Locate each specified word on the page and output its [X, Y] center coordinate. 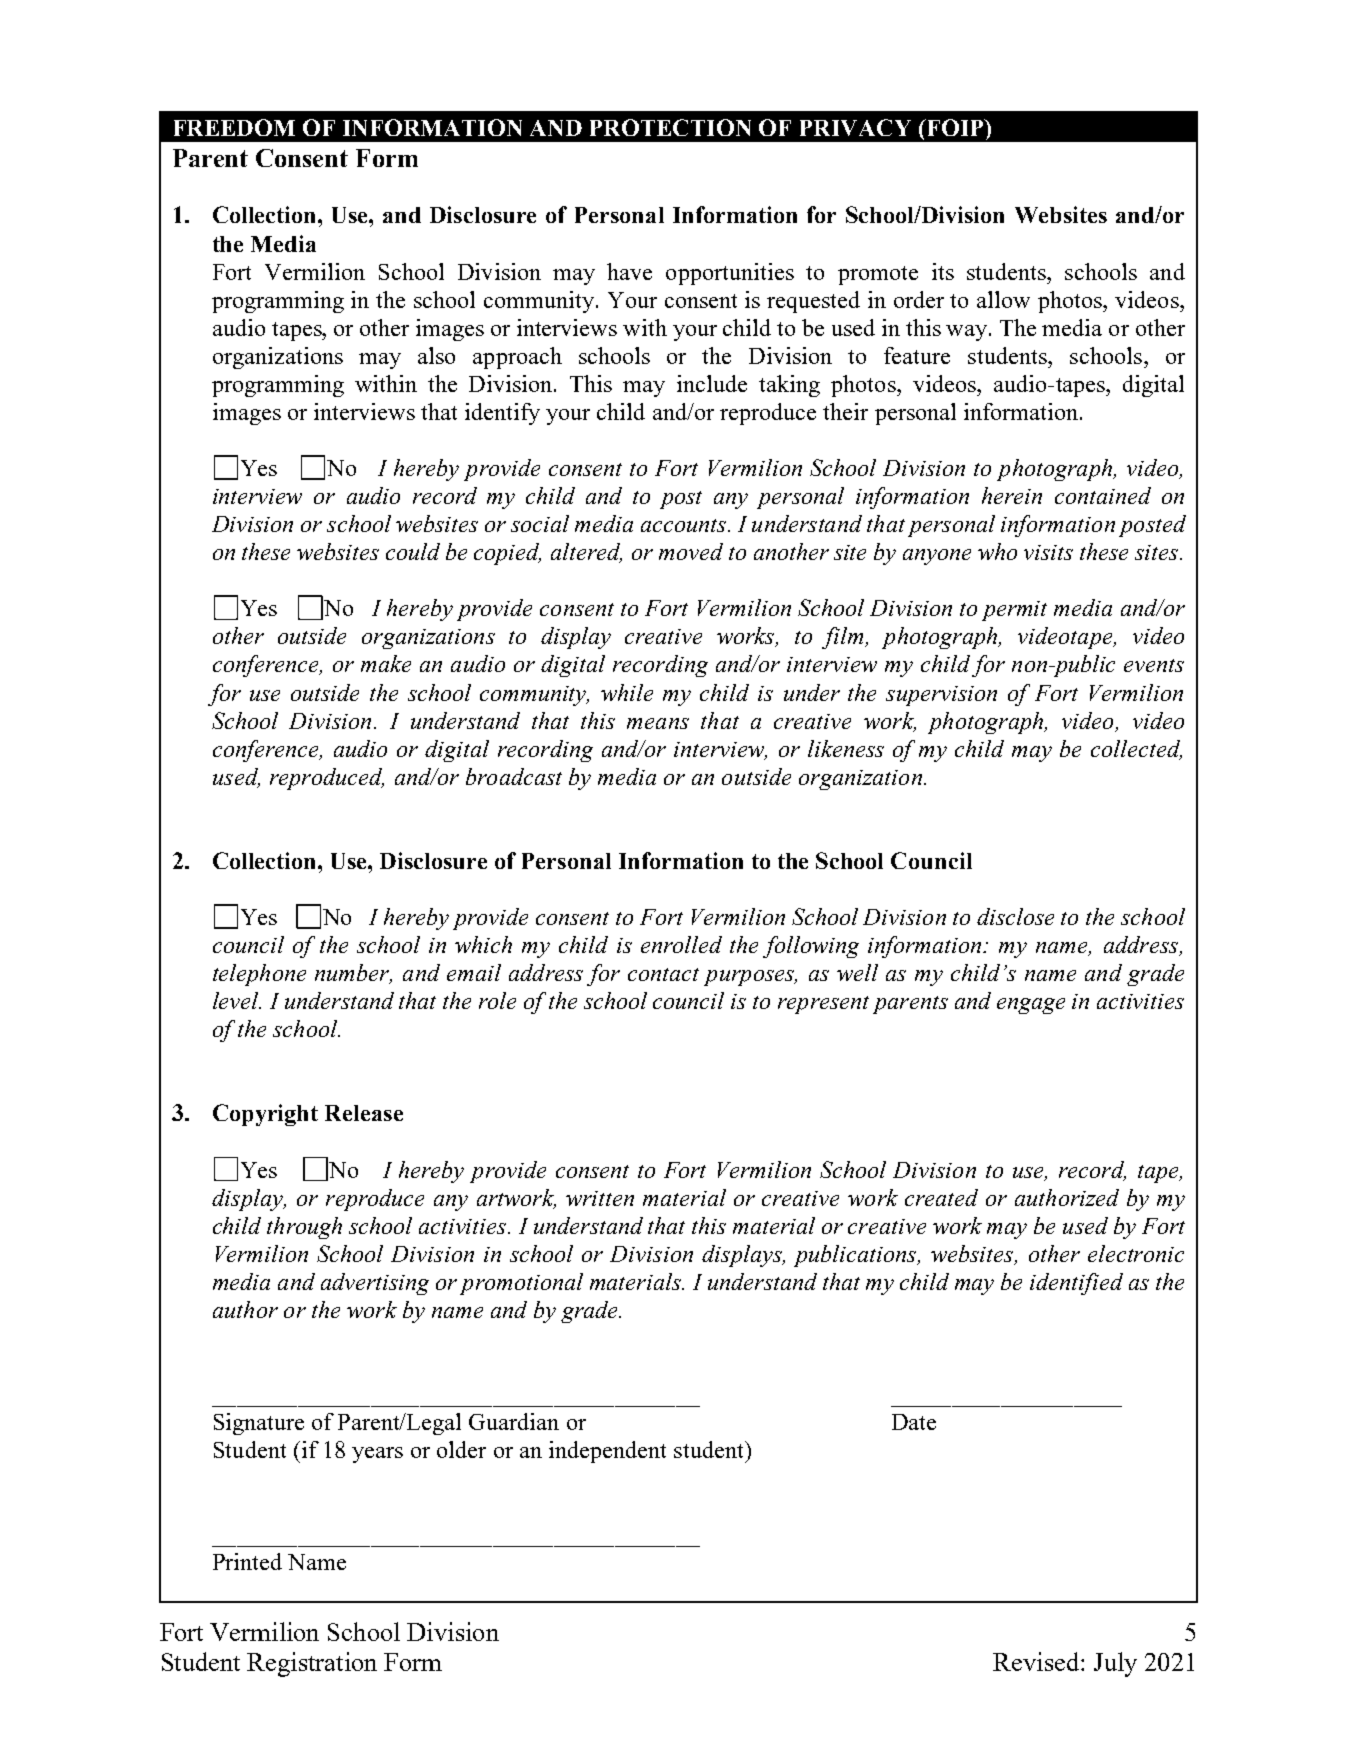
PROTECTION [670, 127]
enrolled [681, 944]
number [353, 974]
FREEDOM [234, 127]
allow [1003, 299]
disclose [1015, 916]
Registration [312, 1664]
